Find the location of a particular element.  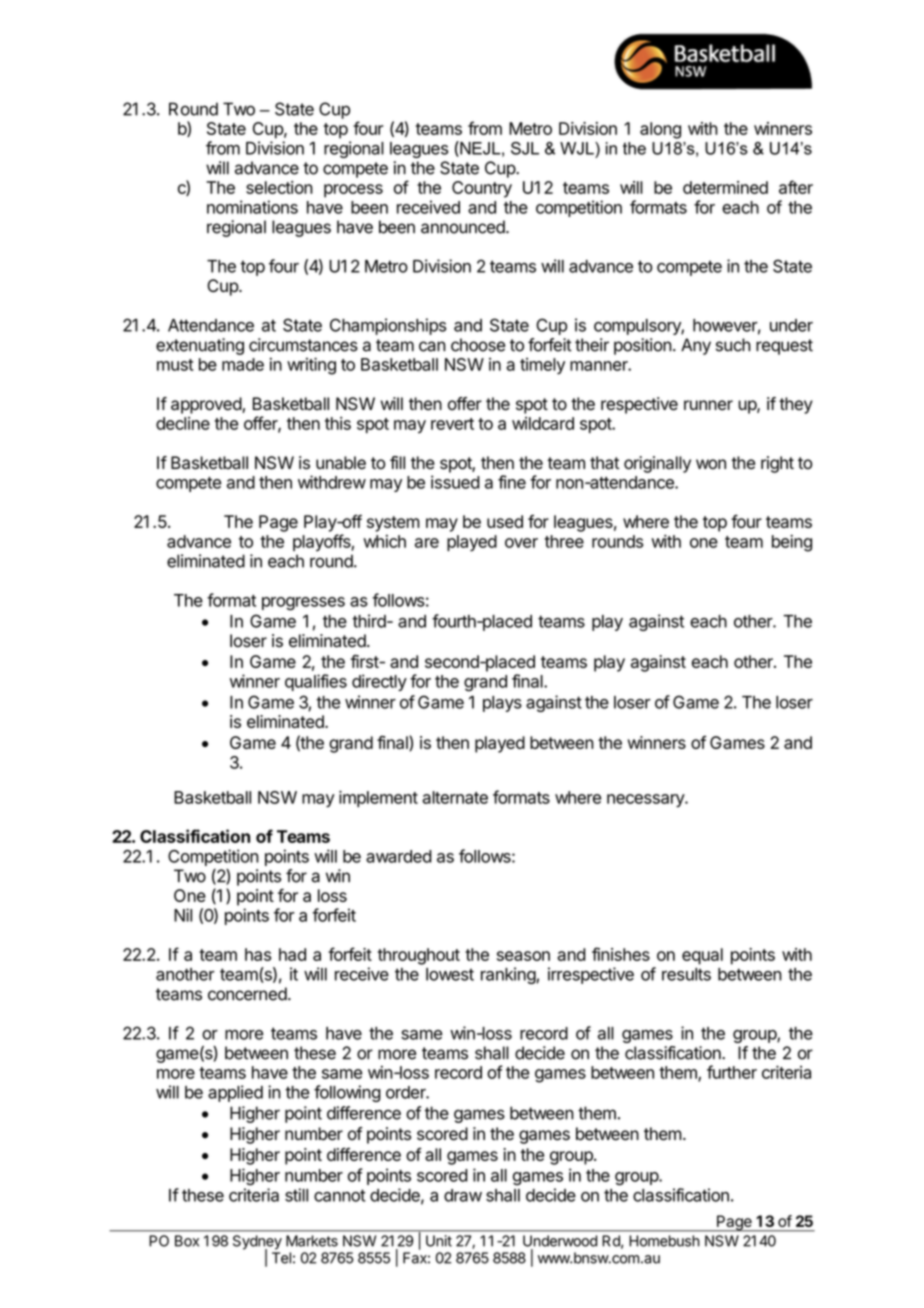

necessary is located at coordinates (646, 801).
